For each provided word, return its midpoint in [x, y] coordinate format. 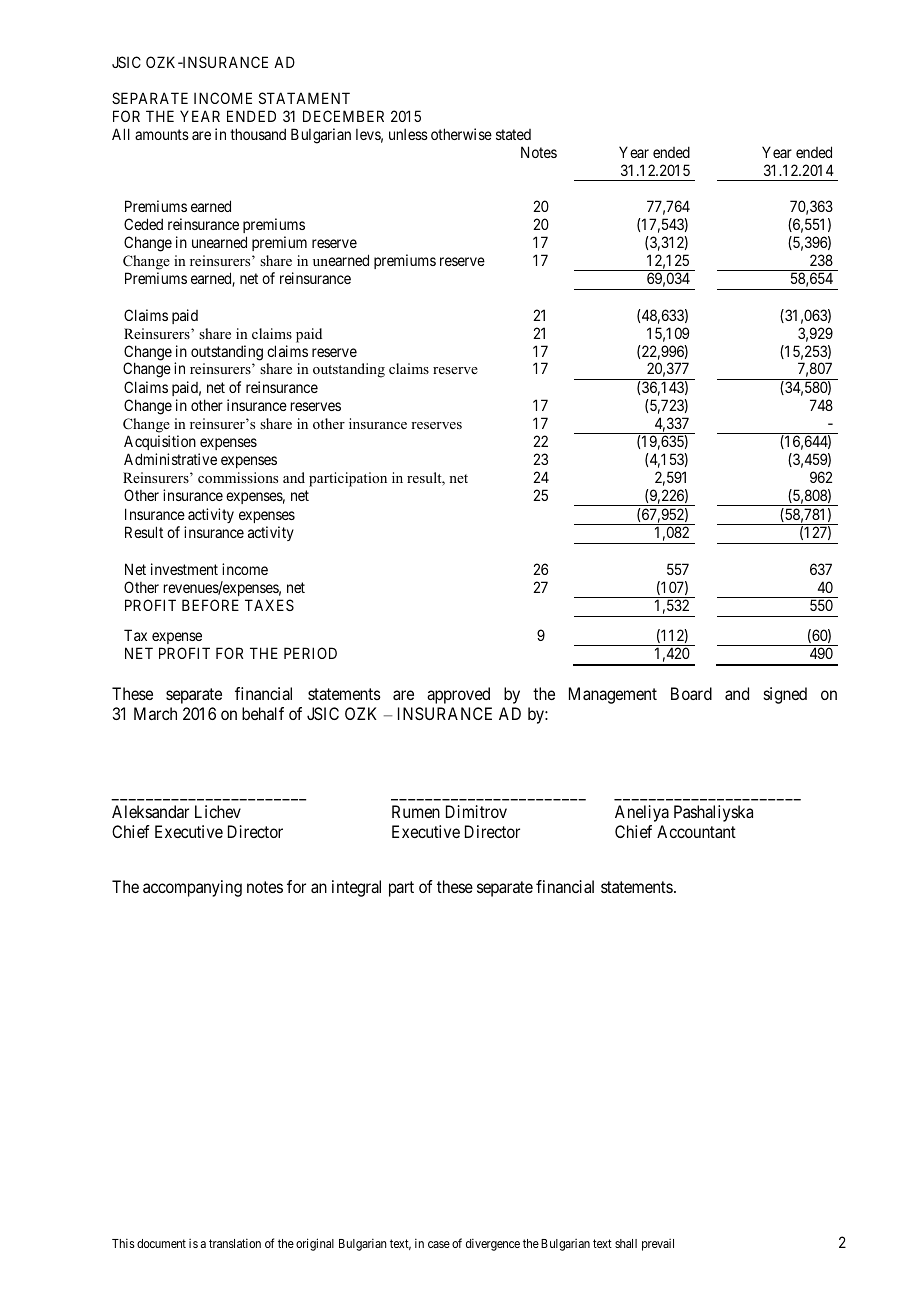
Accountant [696, 831]
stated [513, 134]
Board [691, 693]
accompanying [192, 888]
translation [235, 1243]
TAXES [269, 605]
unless [408, 134]
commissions [238, 477]
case [439, 1244]
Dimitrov [476, 811]
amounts [162, 134]
